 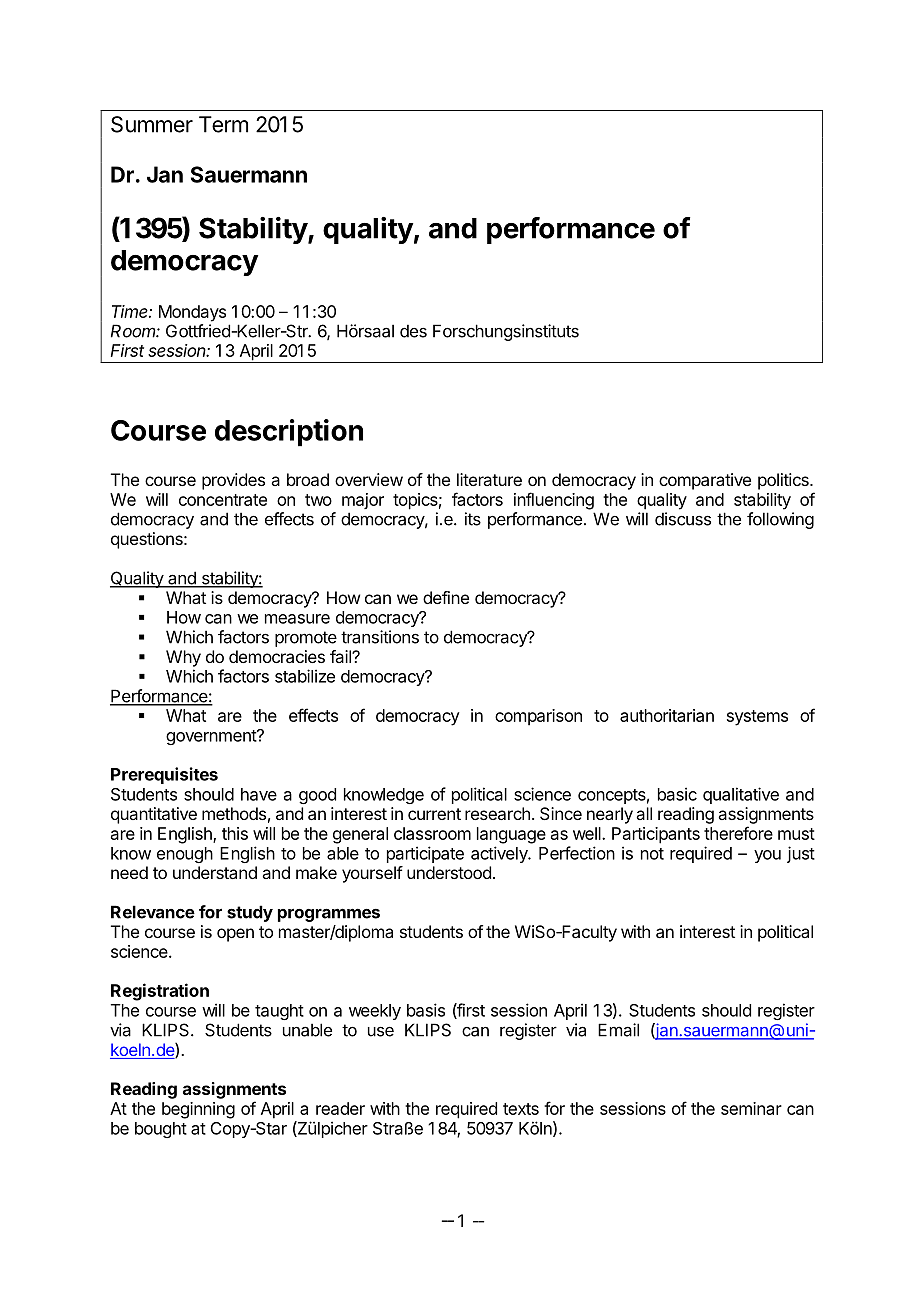 What do you see at coordinates (757, 718) in the screenshot?
I see `systems` at bounding box center [757, 718].
